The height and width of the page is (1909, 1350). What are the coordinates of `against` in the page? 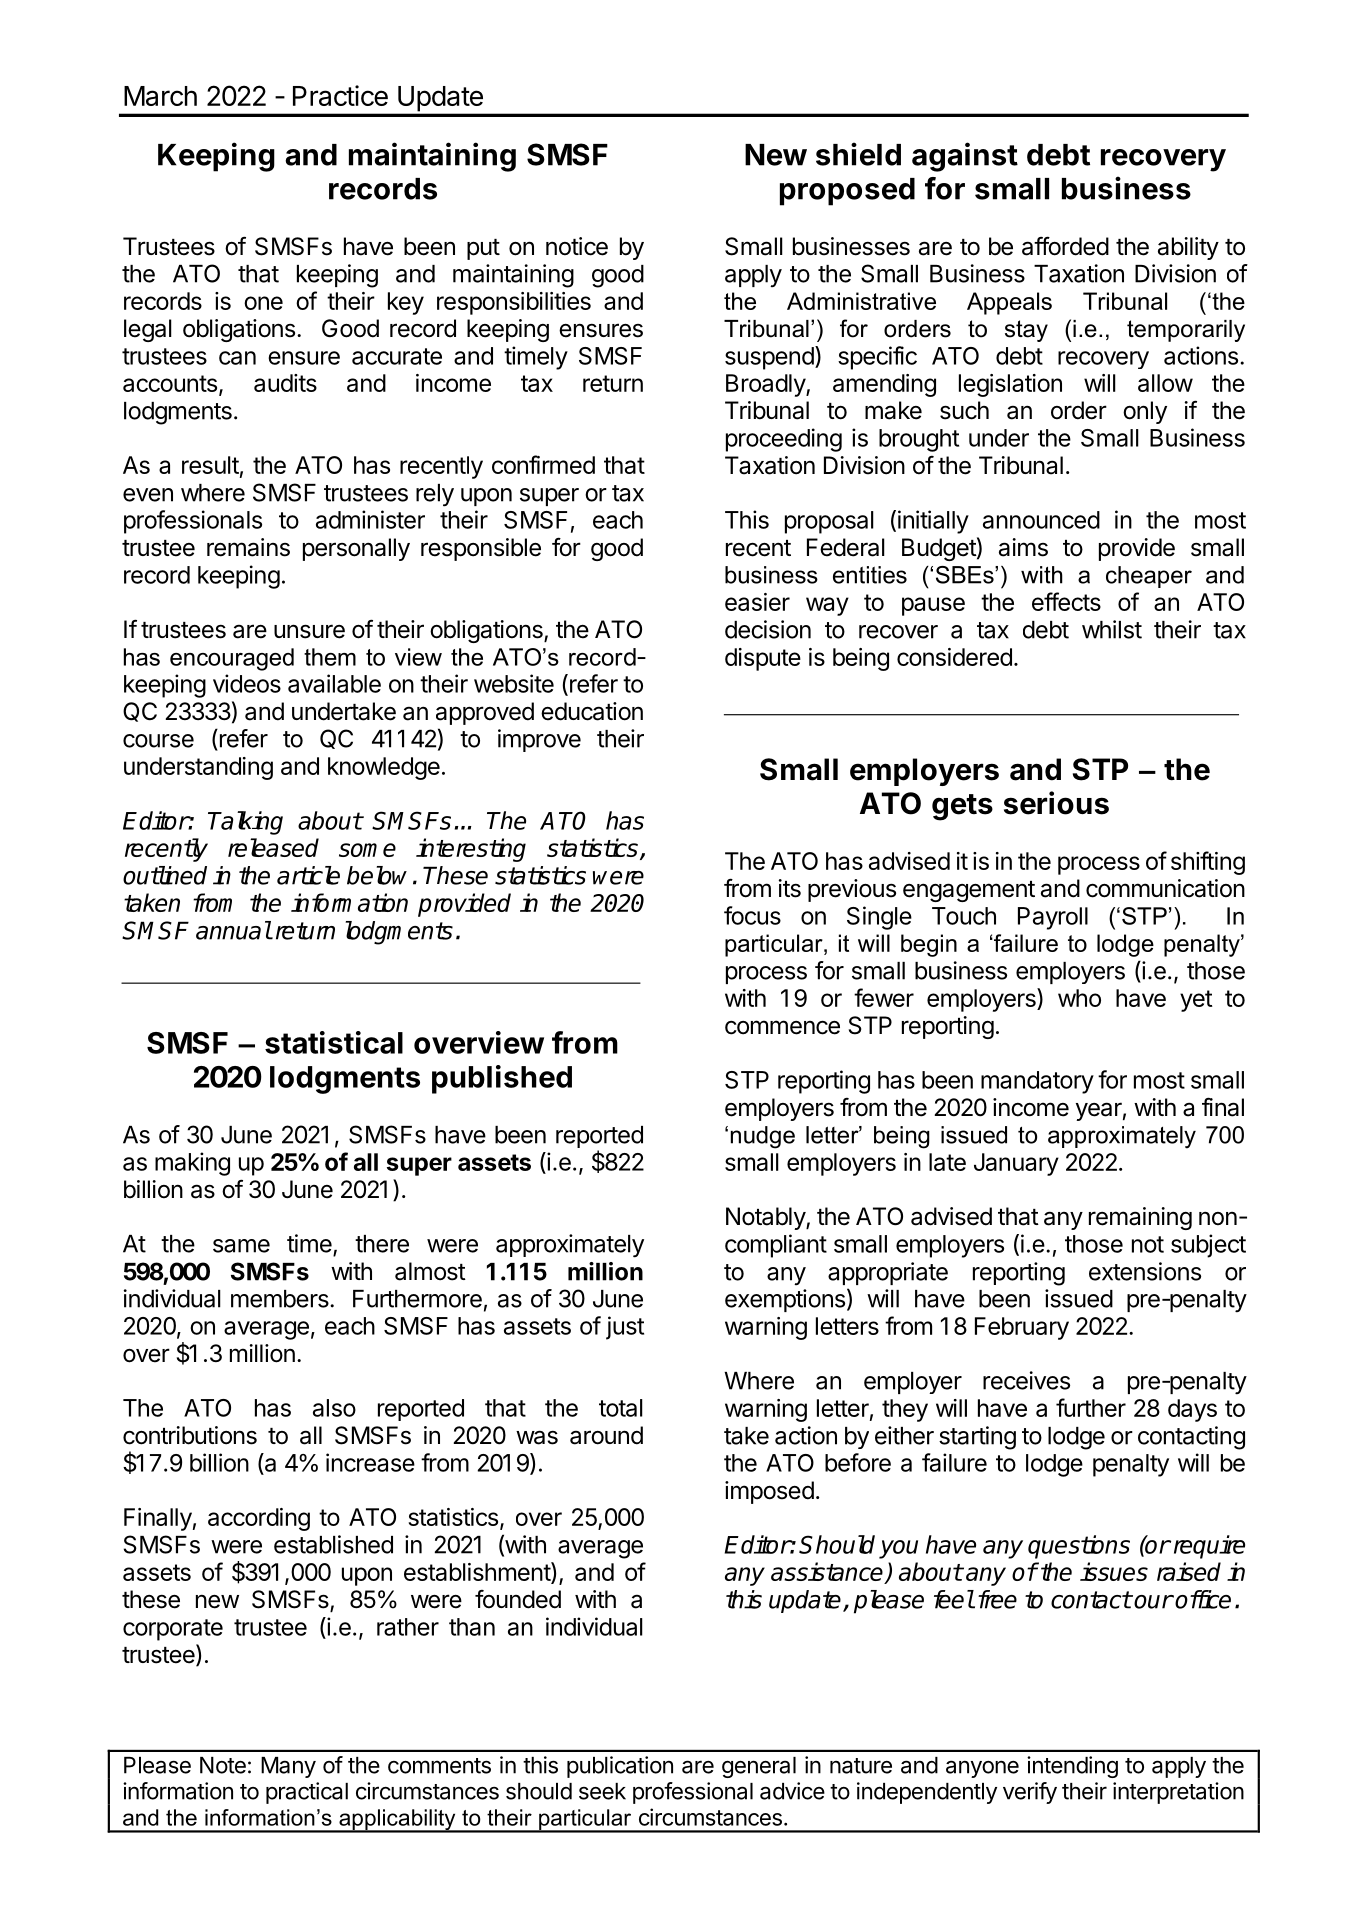 It's located at (965, 157).
